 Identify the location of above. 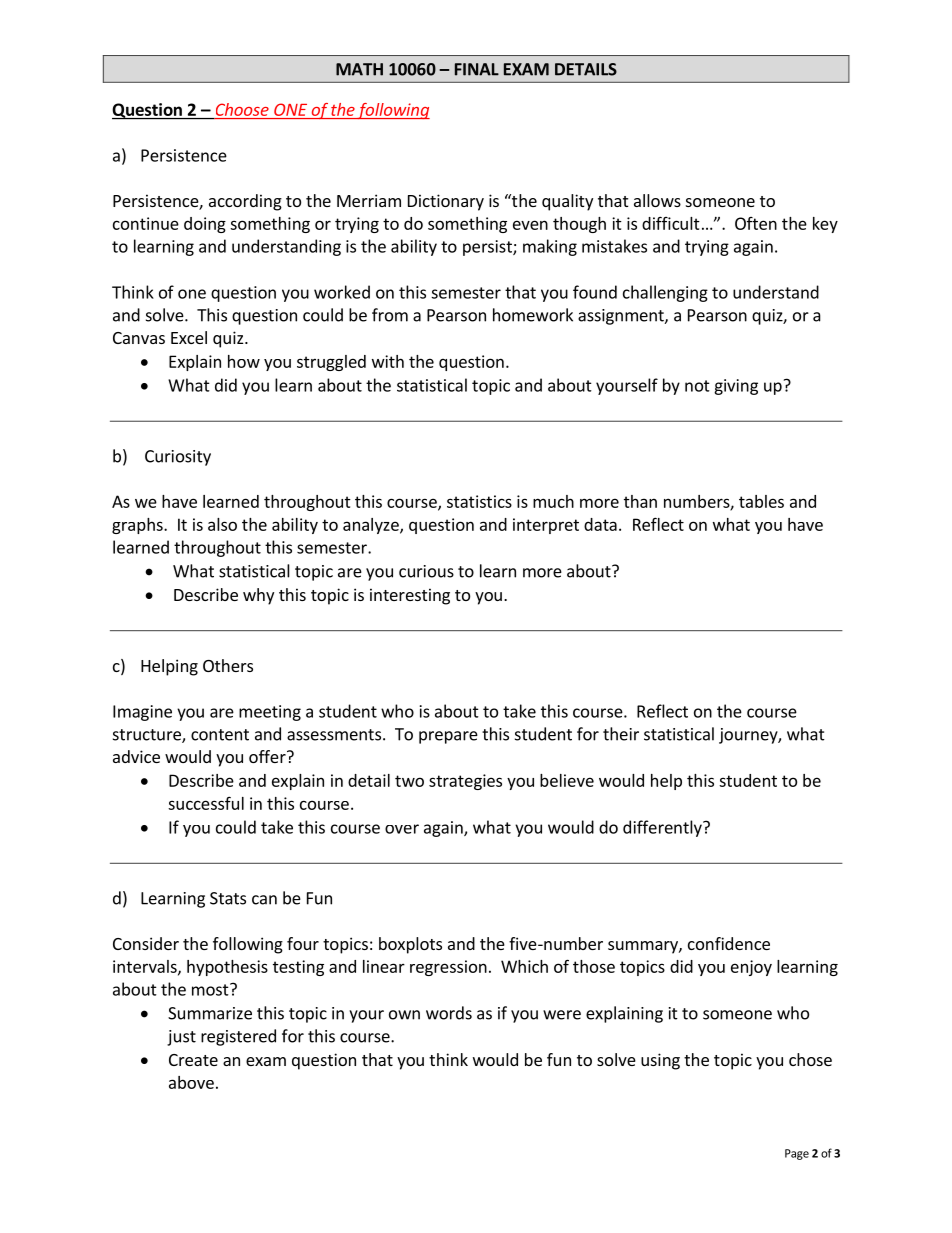
(191, 1082).
